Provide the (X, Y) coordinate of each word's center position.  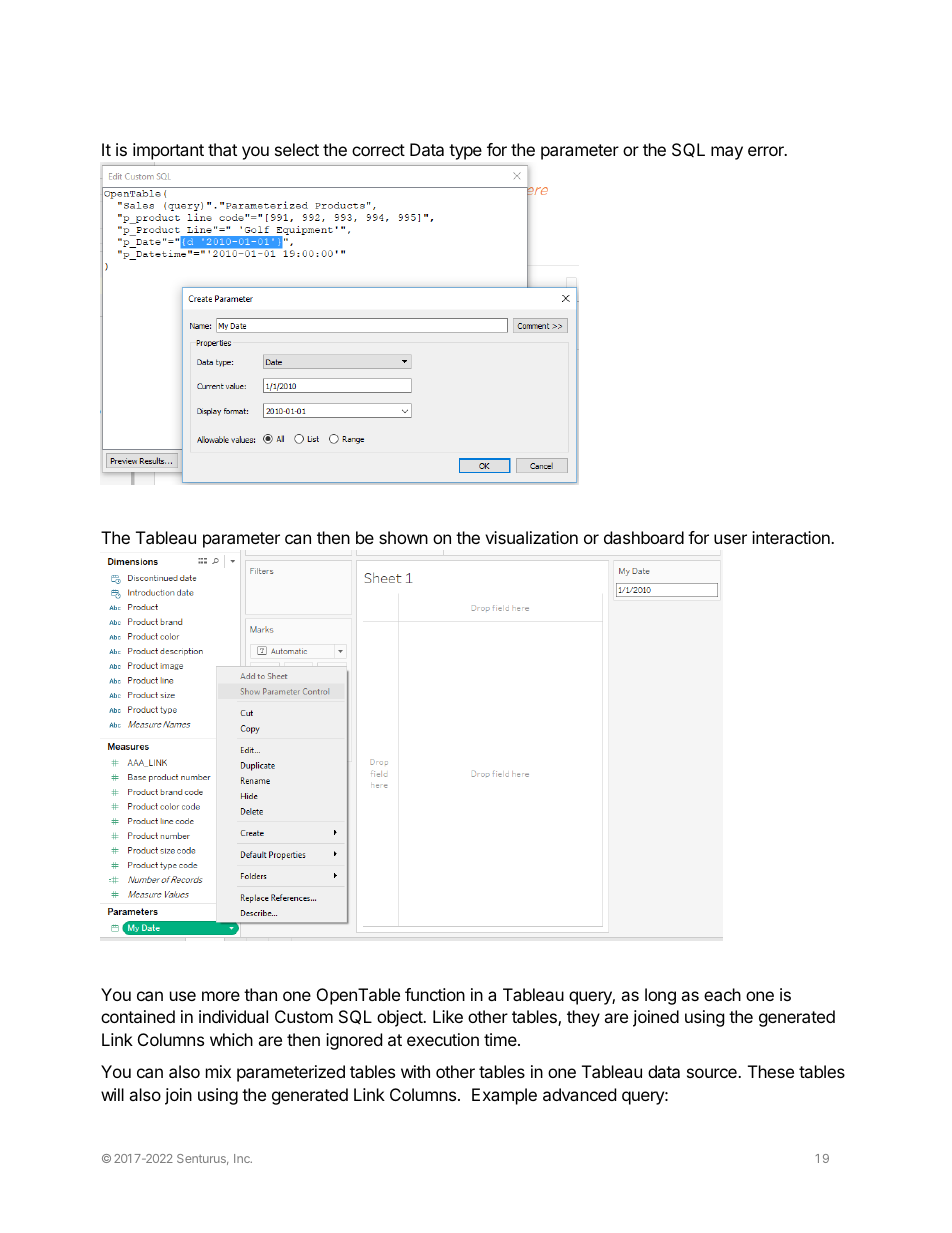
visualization (531, 537)
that (222, 149)
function (435, 994)
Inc (243, 1158)
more (221, 996)
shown (403, 537)
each (722, 994)
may (727, 153)
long (660, 996)
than (260, 994)
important (168, 151)
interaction (792, 537)
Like (448, 1016)
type (465, 152)
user (730, 539)
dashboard (644, 537)
